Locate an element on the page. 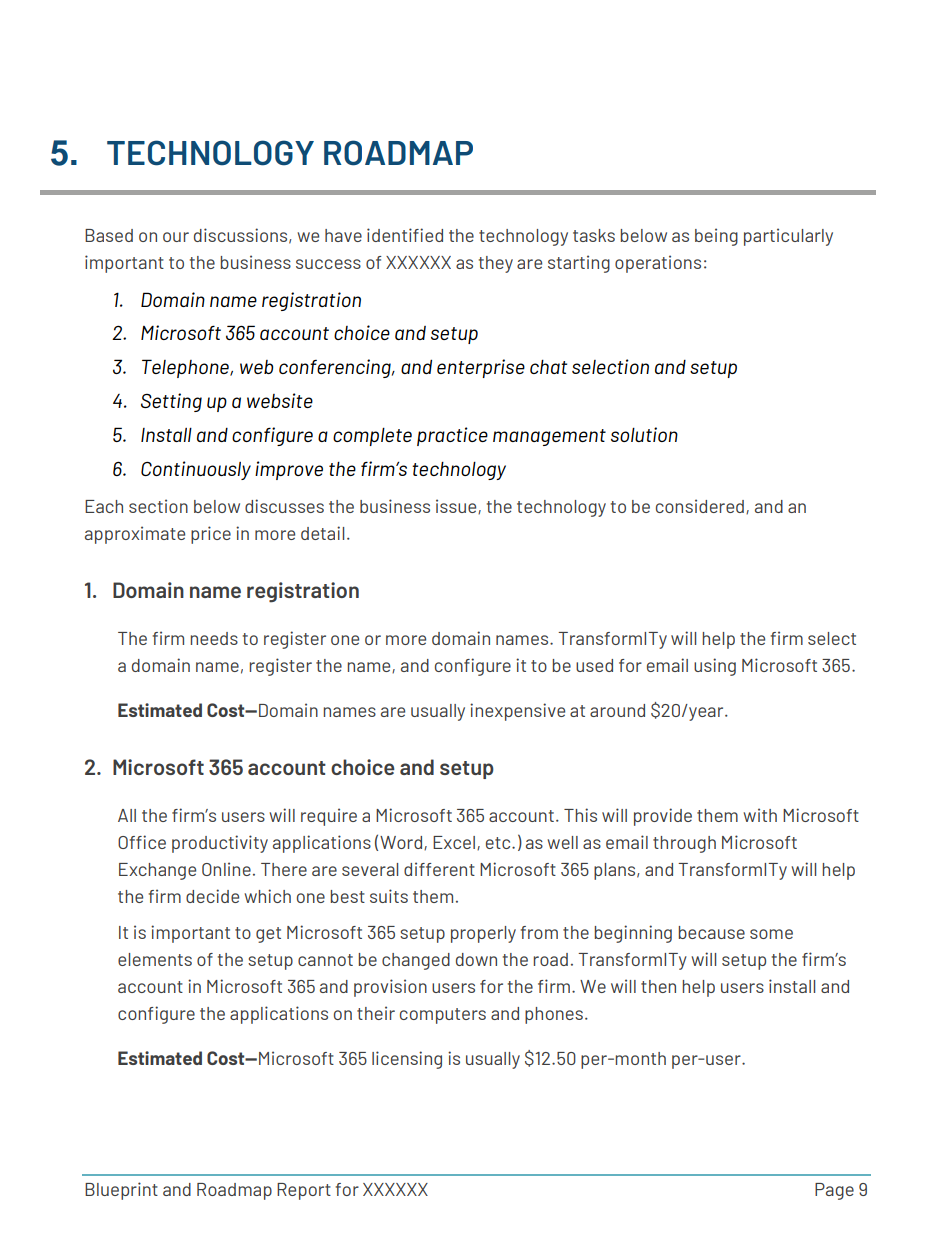 Image resolution: width=952 pixels, height=1233 pixels. inexpensive is located at coordinates (517, 712).
